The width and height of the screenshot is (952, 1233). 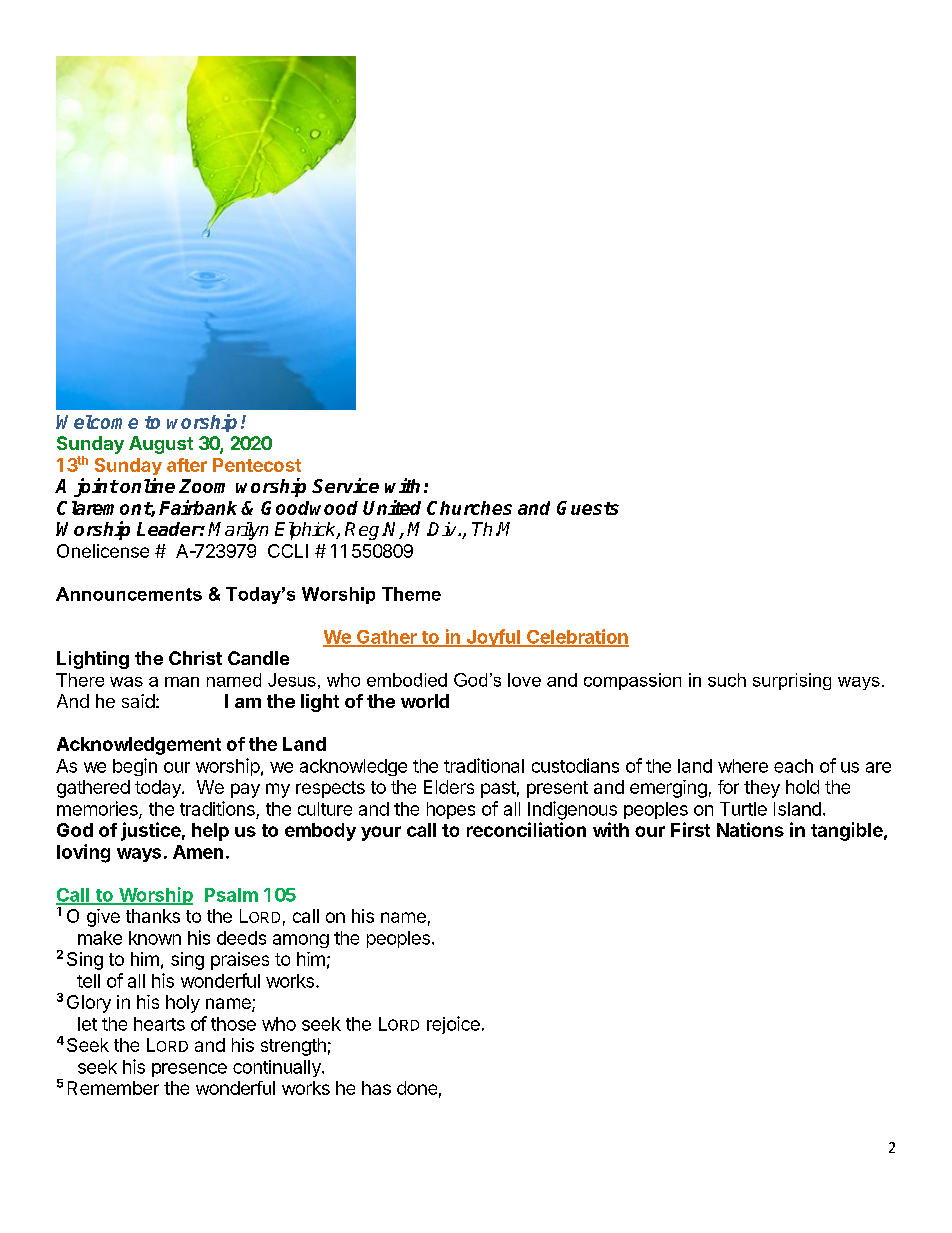 What do you see at coordinates (135, 767) in the screenshot?
I see `begin` at bounding box center [135, 767].
